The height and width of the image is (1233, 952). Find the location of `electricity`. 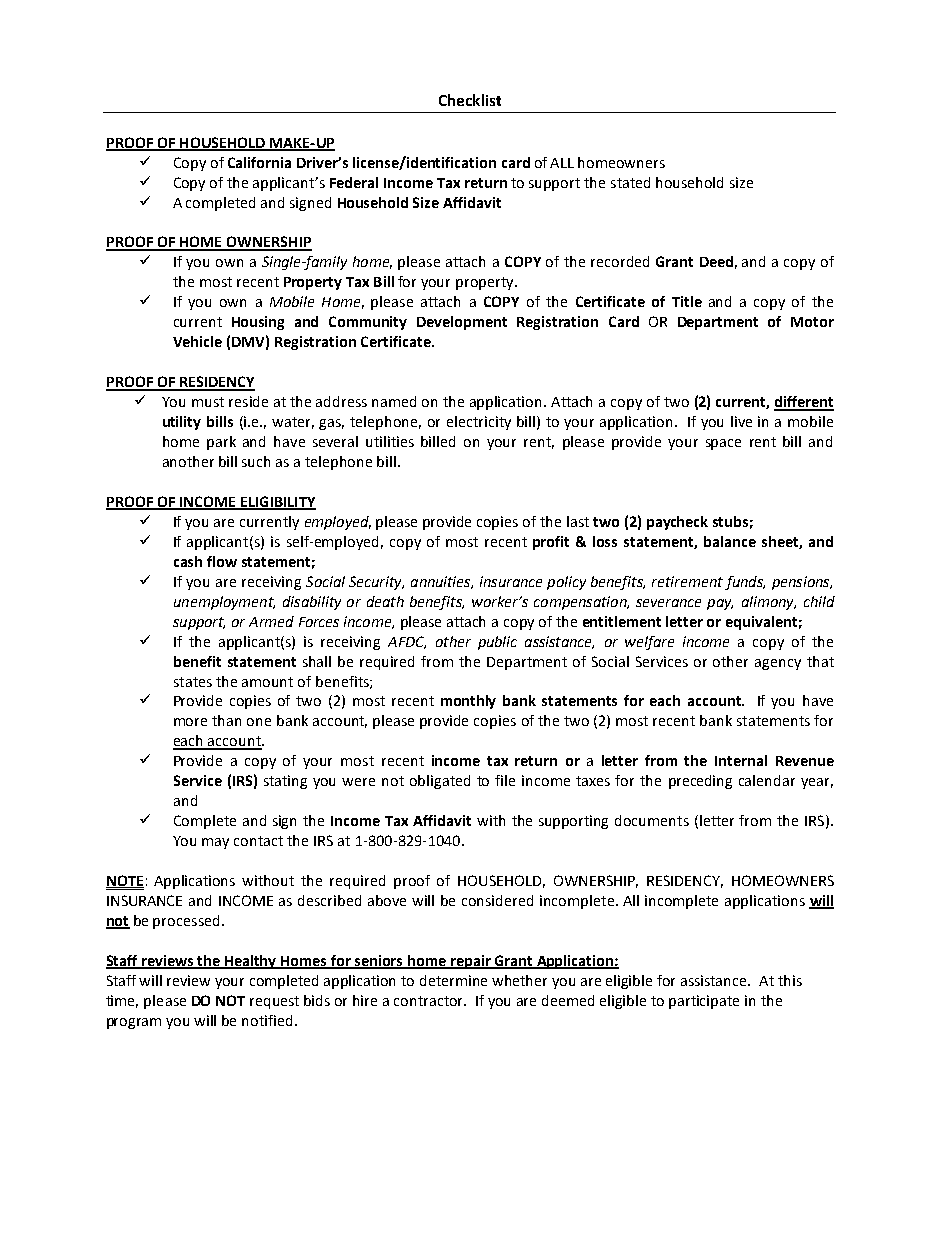

electricity is located at coordinates (479, 423).
